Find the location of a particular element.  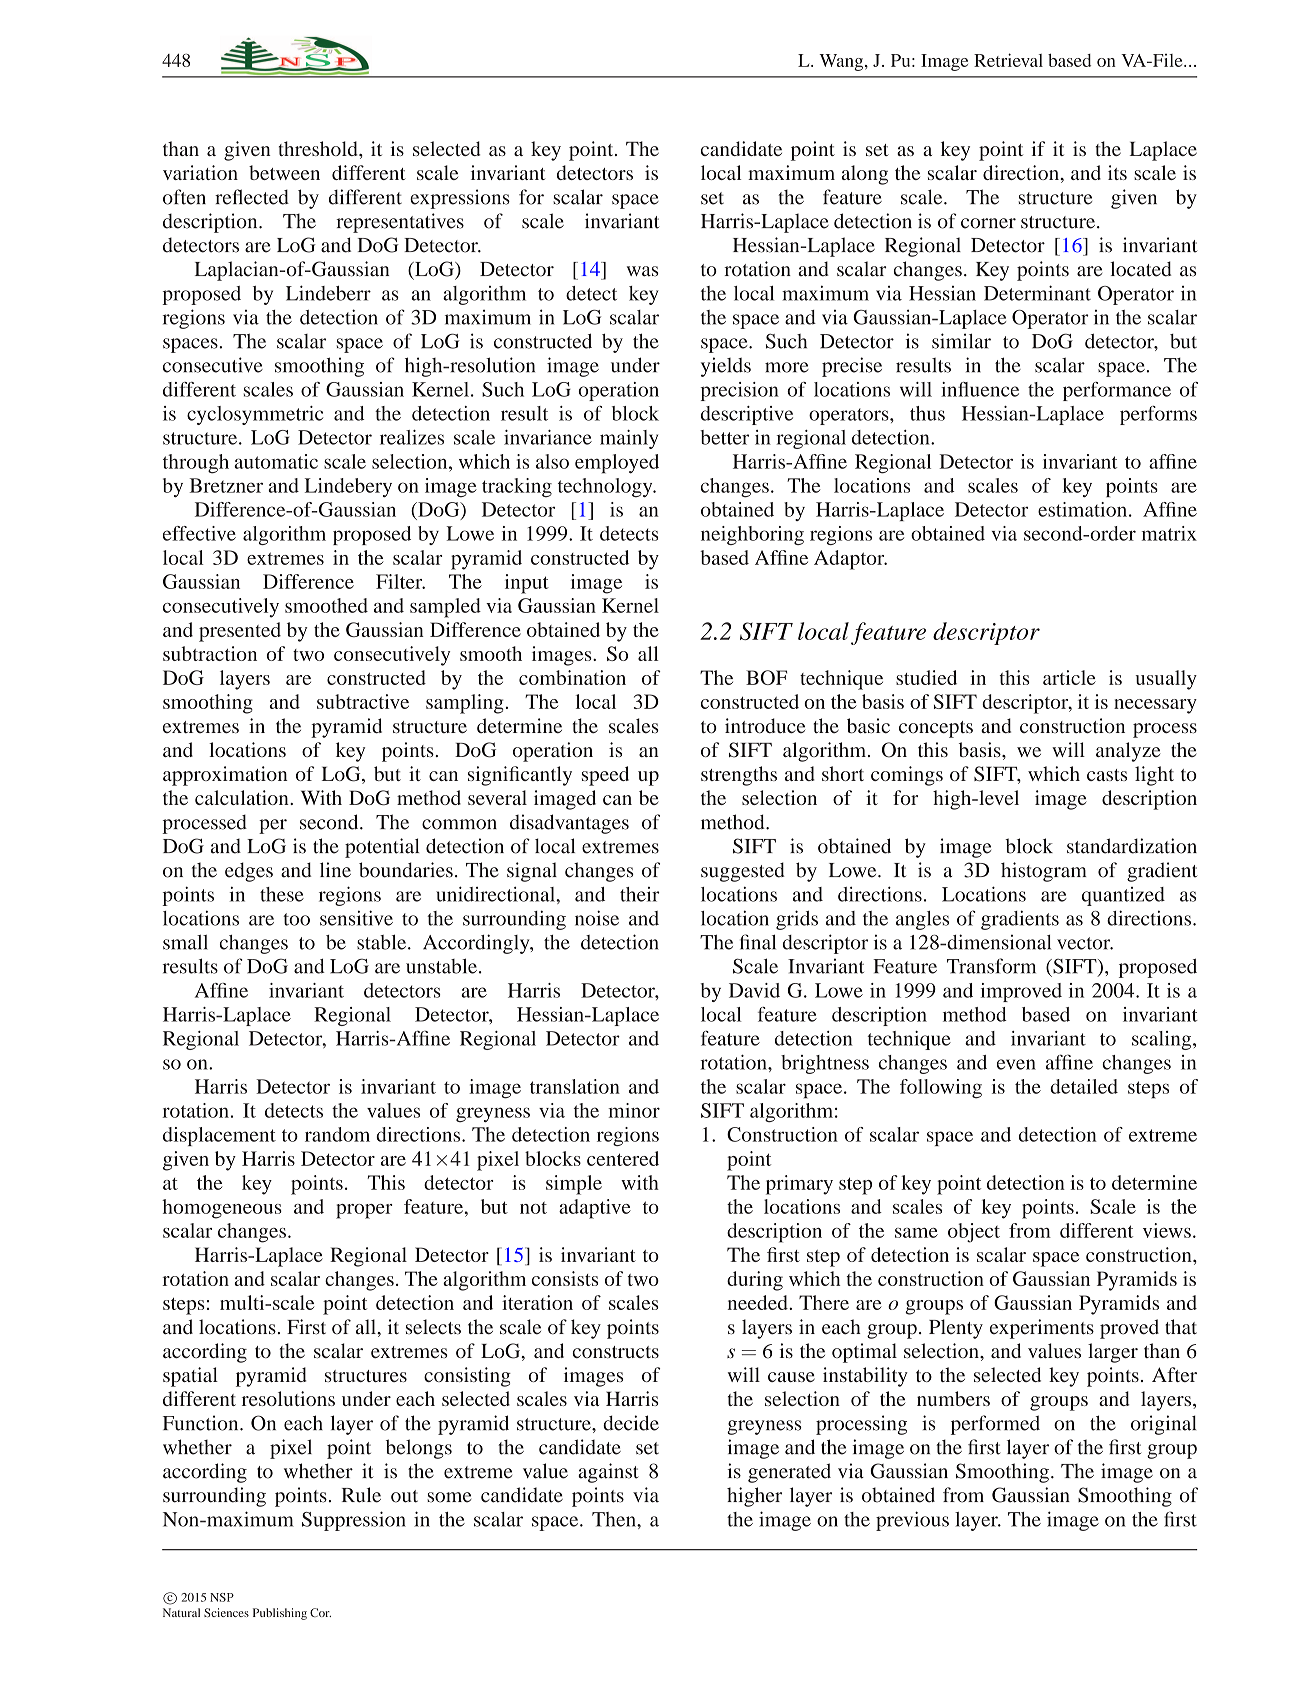

performance is located at coordinates (1117, 391).
